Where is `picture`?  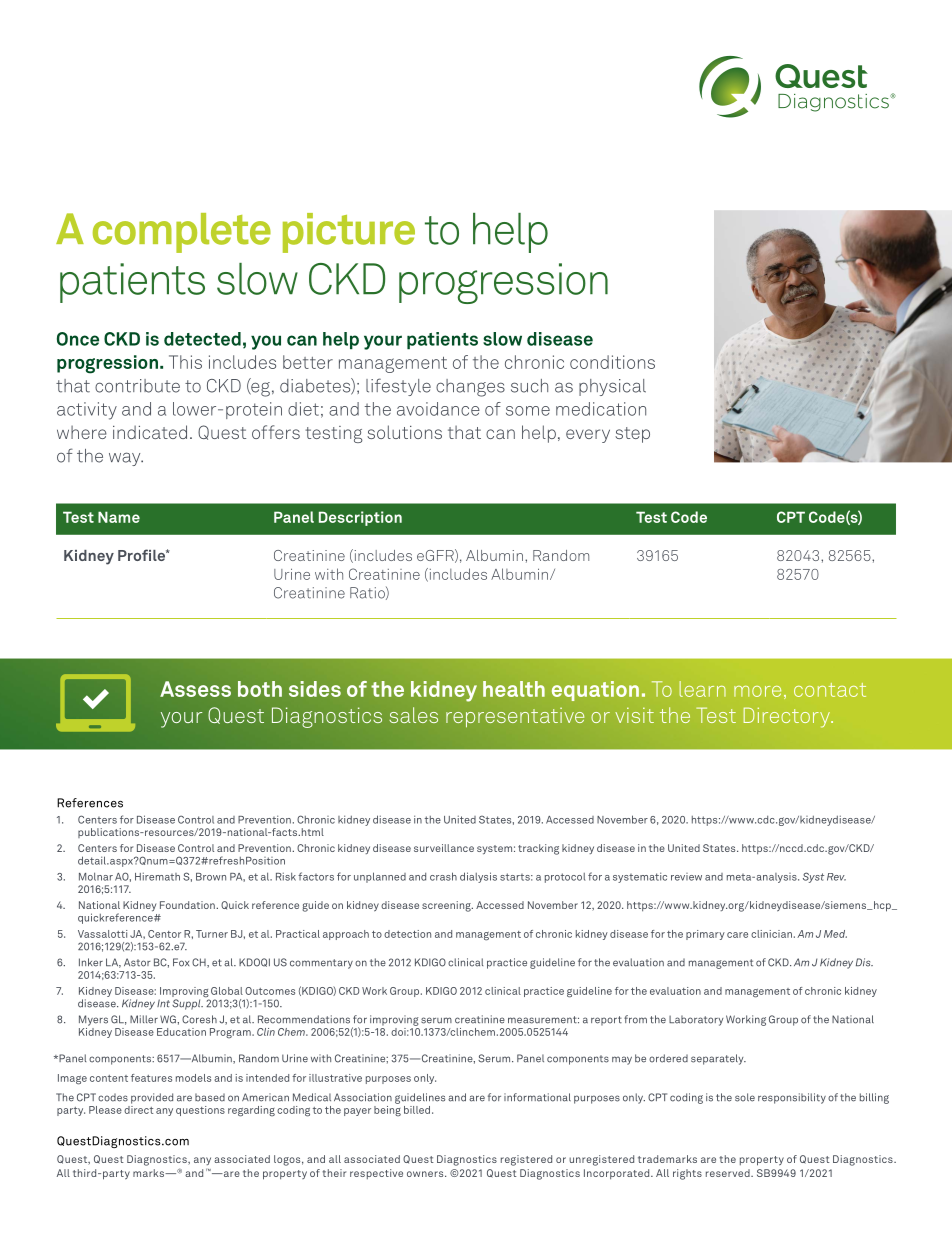 picture is located at coordinates (349, 233).
